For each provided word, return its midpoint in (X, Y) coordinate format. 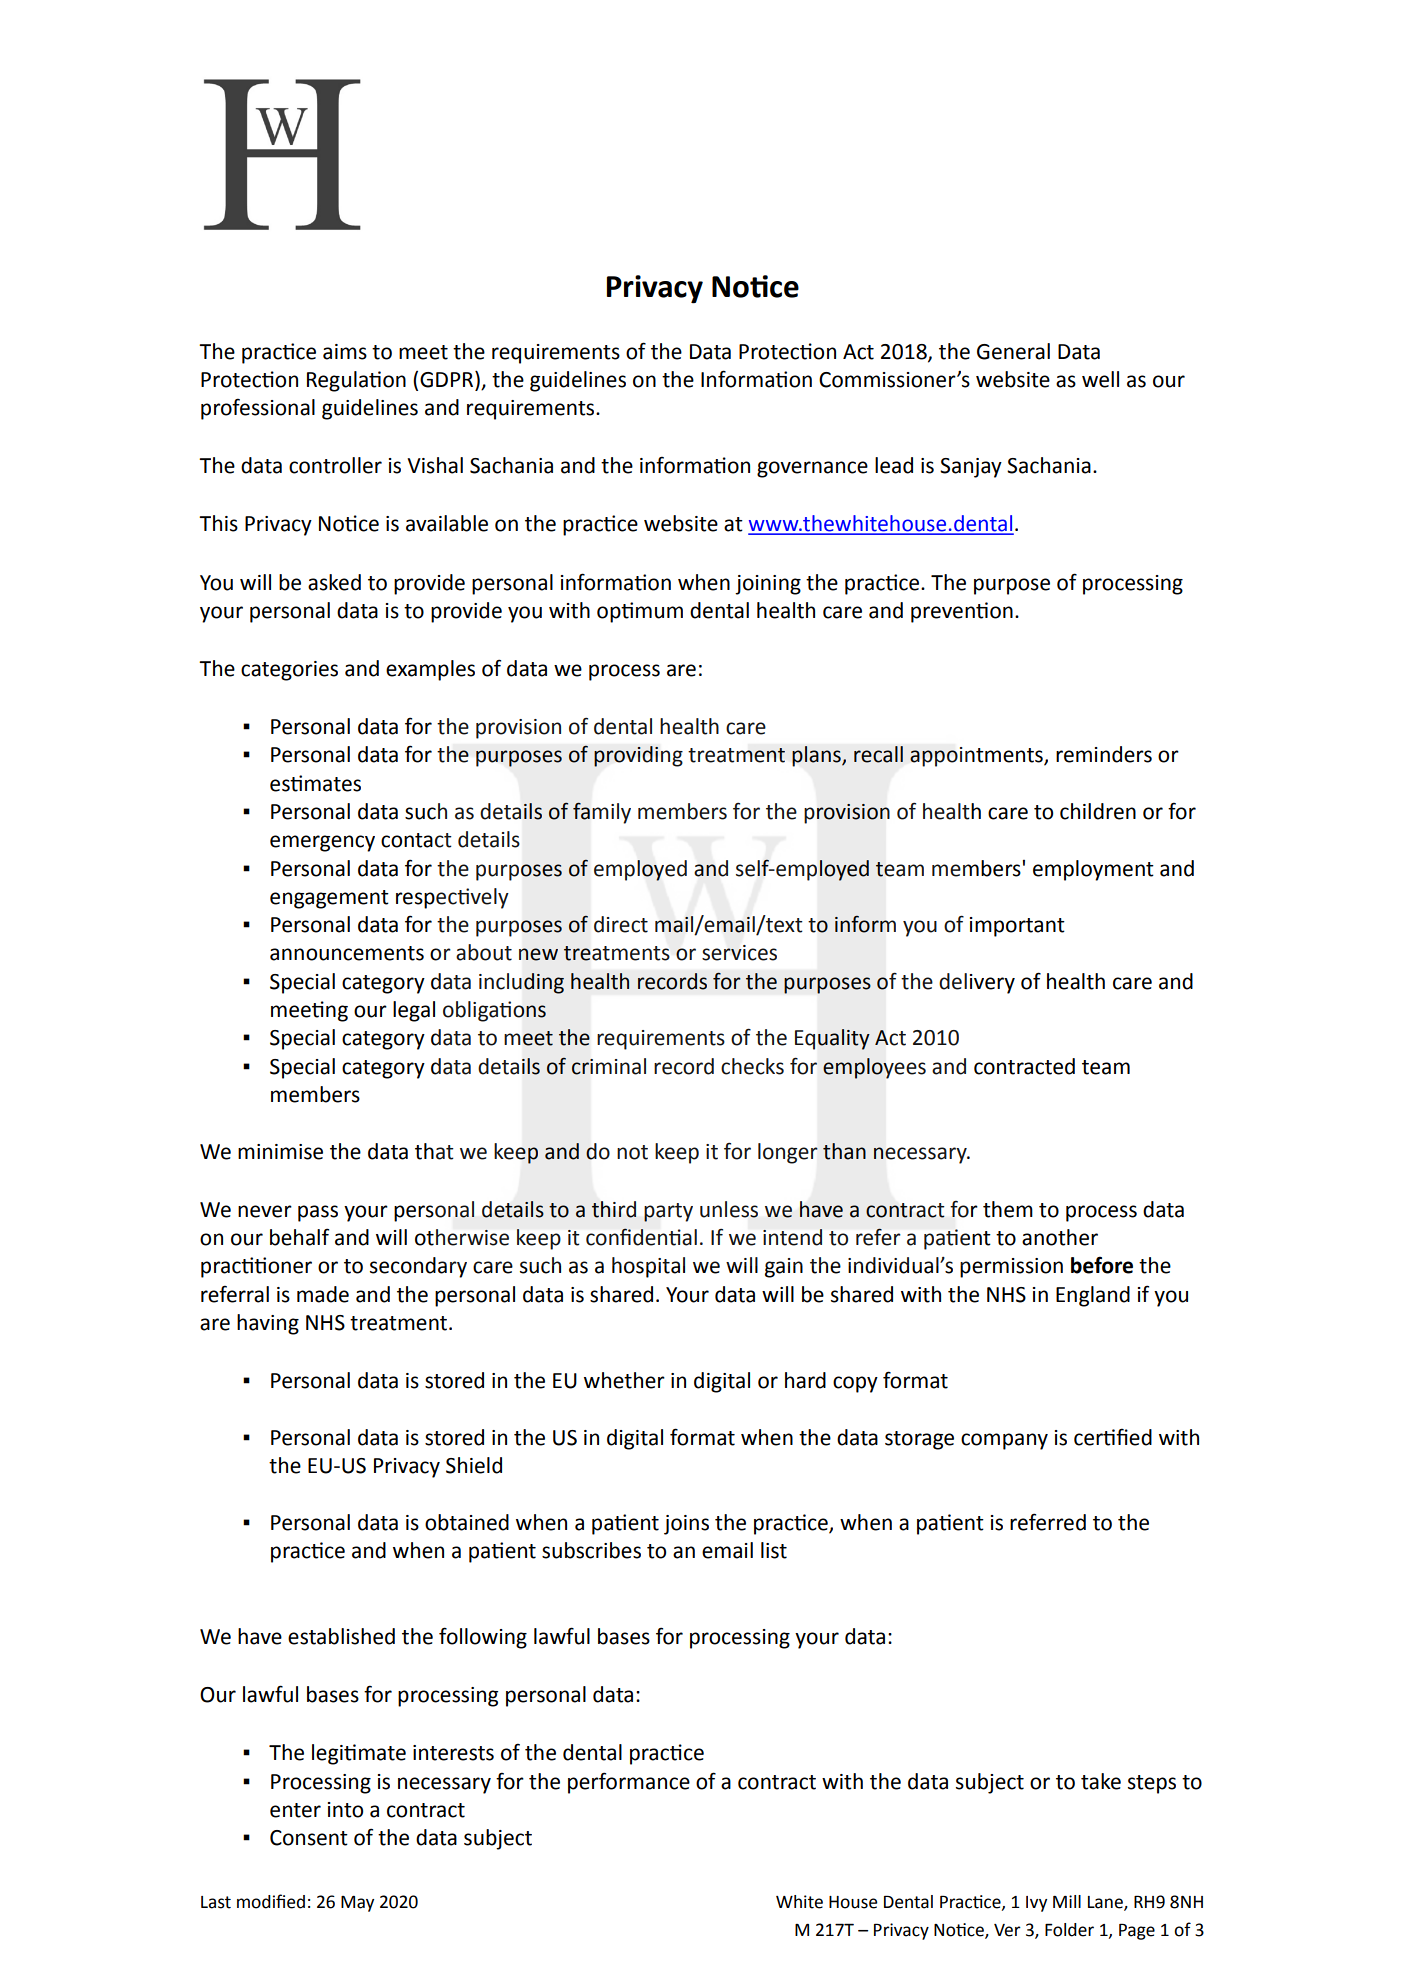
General (1013, 351)
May (357, 1904)
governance (812, 469)
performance (629, 1783)
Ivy (1036, 1904)
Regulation (356, 381)
